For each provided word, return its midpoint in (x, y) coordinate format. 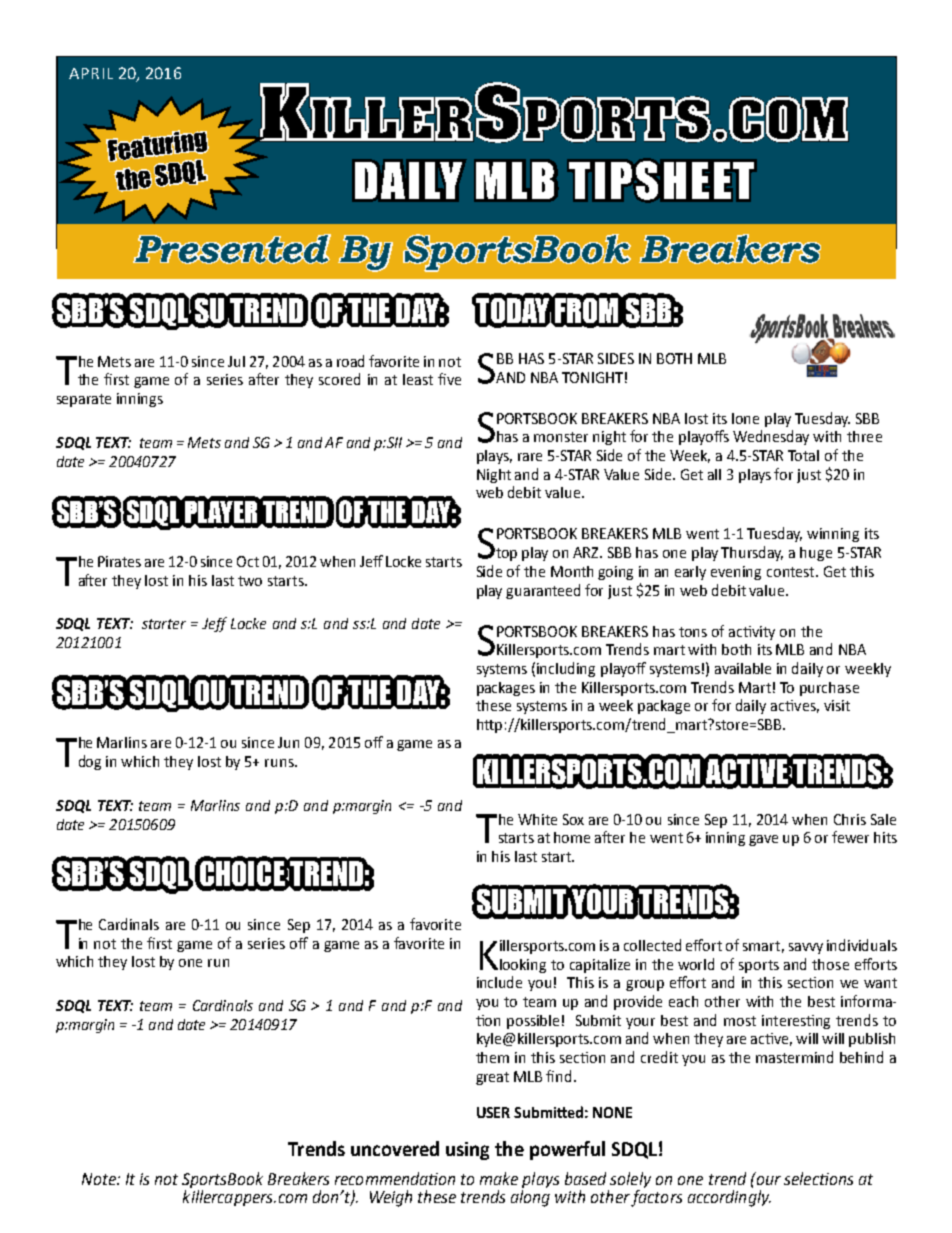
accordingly (729, 1198)
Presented (232, 249)
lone (745, 418)
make (499, 1178)
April (91, 73)
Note (100, 1179)
